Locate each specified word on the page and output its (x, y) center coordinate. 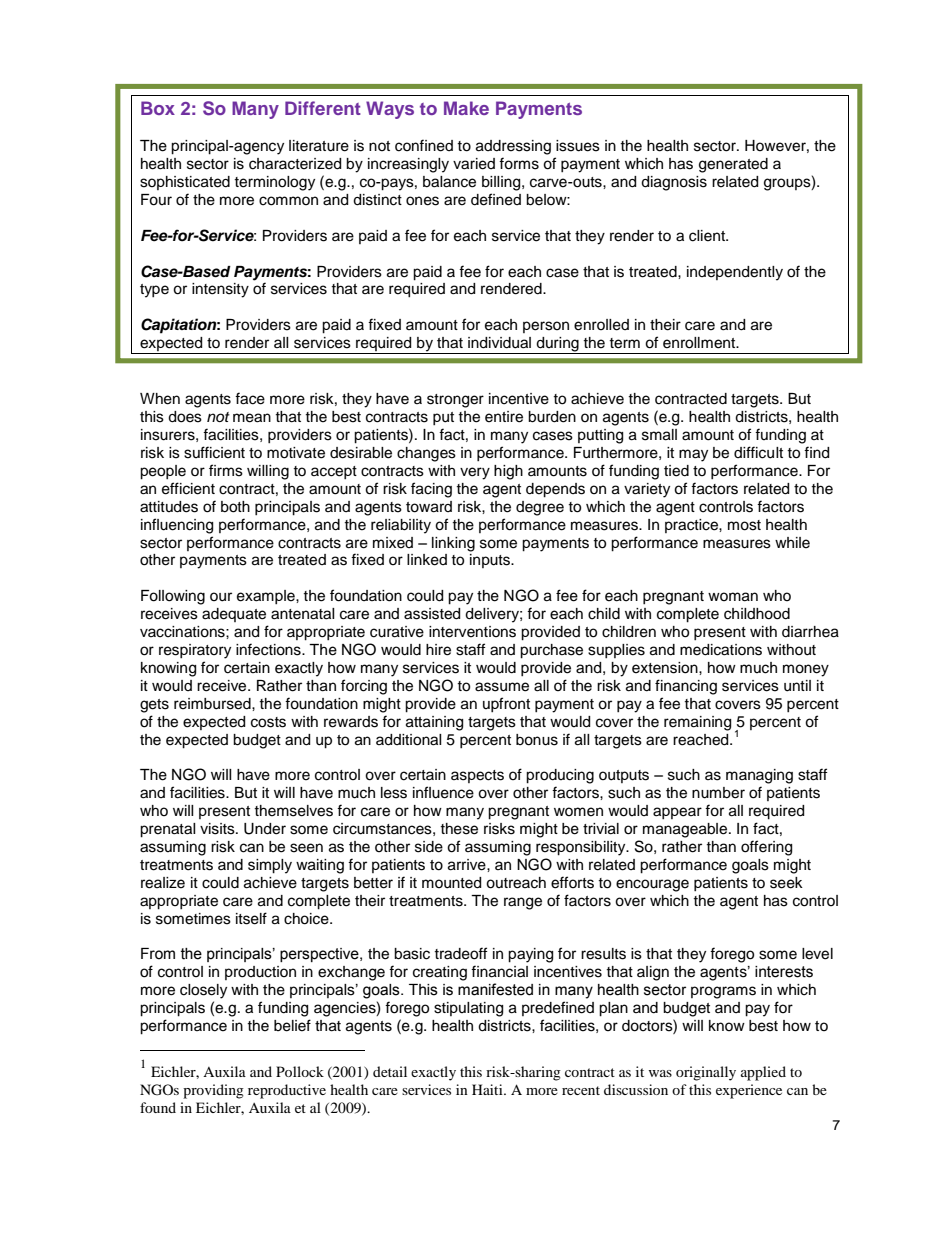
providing (213, 1091)
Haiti (488, 1089)
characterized (295, 164)
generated (733, 165)
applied (763, 1073)
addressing (513, 147)
